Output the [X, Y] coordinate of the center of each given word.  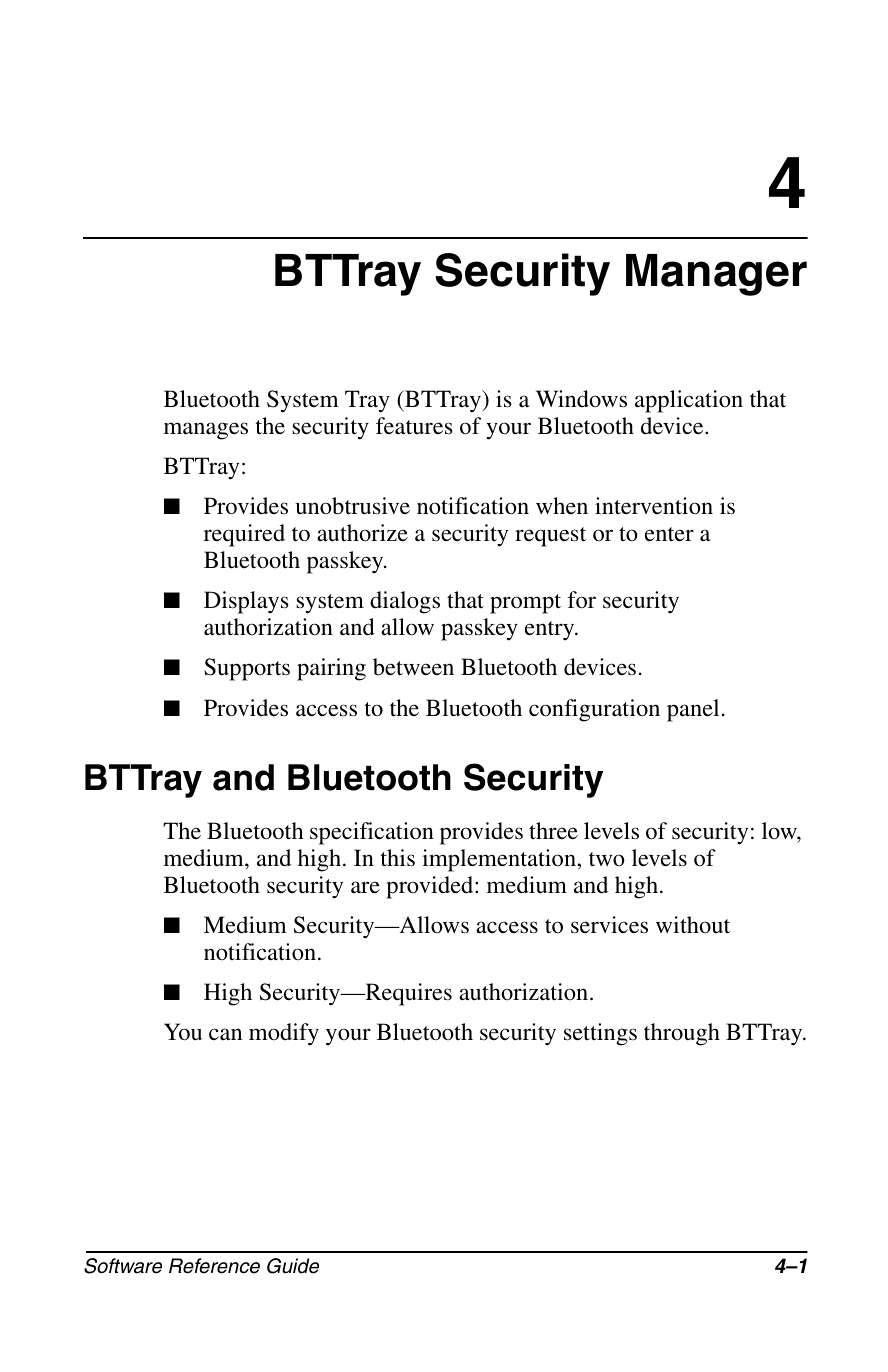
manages [206, 431]
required [244, 535]
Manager [716, 275]
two [607, 859]
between [413, 667]
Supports [247, 669]
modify [284, 1034]
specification [372, 833]
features [414, 426]
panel [693, 710]
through [682, 1034]
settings [600, 1034]
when [562, 506]
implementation [500, 860]
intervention [654, 505]
